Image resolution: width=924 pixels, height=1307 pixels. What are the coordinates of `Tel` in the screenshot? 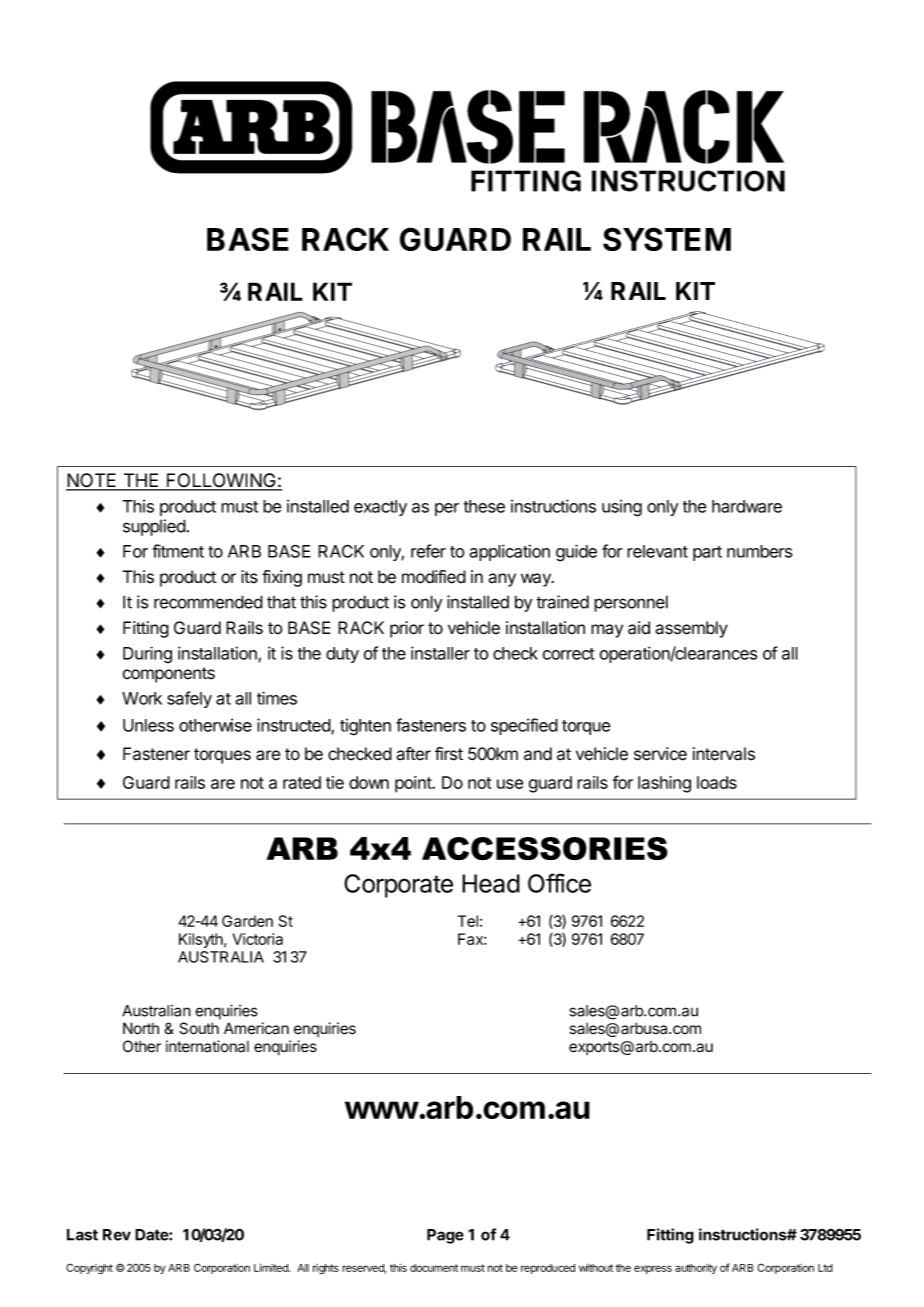 It's located at (468, 921).
